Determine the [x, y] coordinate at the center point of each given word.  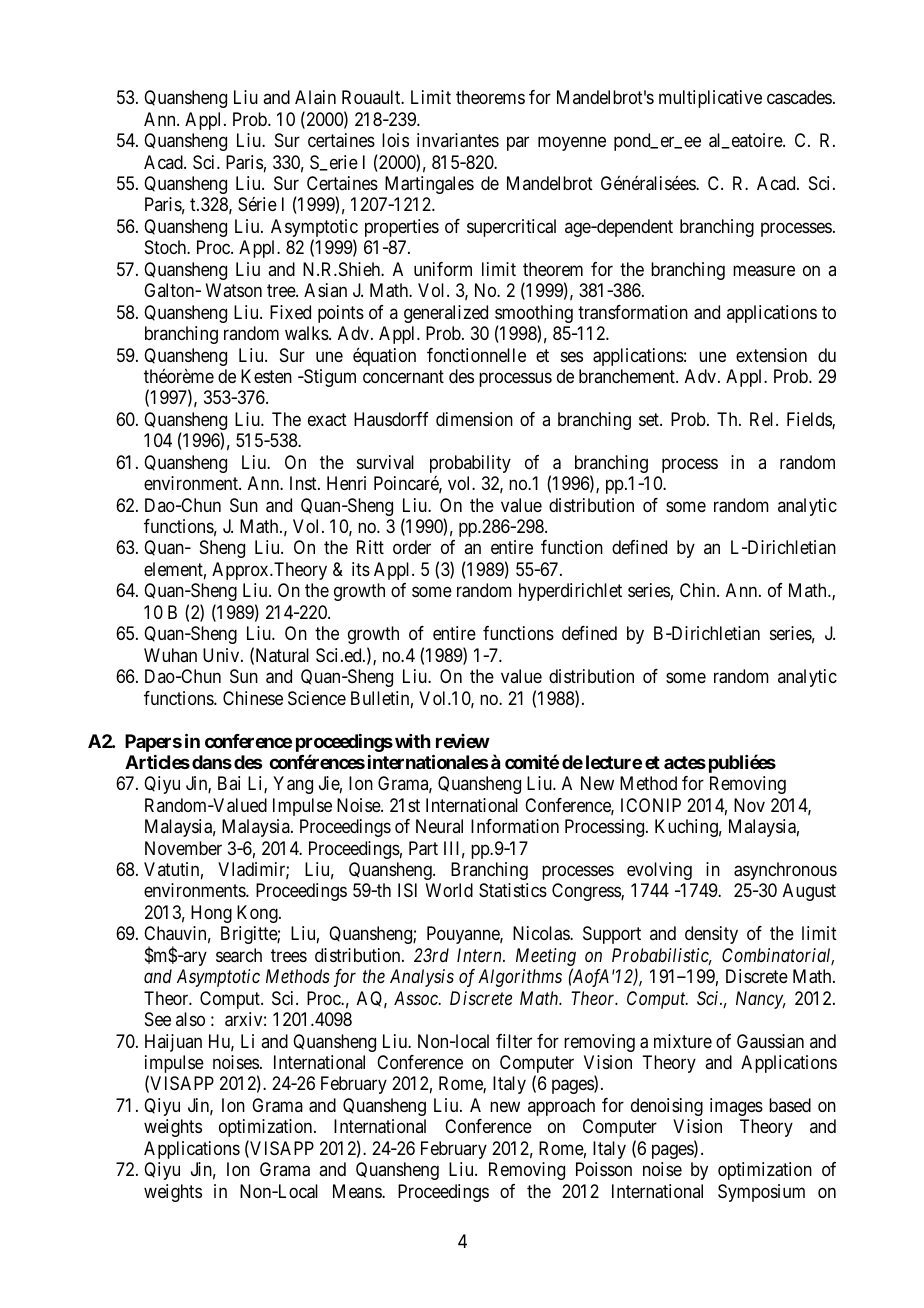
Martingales [429, 185]
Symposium [761, 1193]
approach [561, 1107]
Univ [222, 655]
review [463, 741]
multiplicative [710, 99]
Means [358, 1191]
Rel [763, 419]
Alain [315, 97]
